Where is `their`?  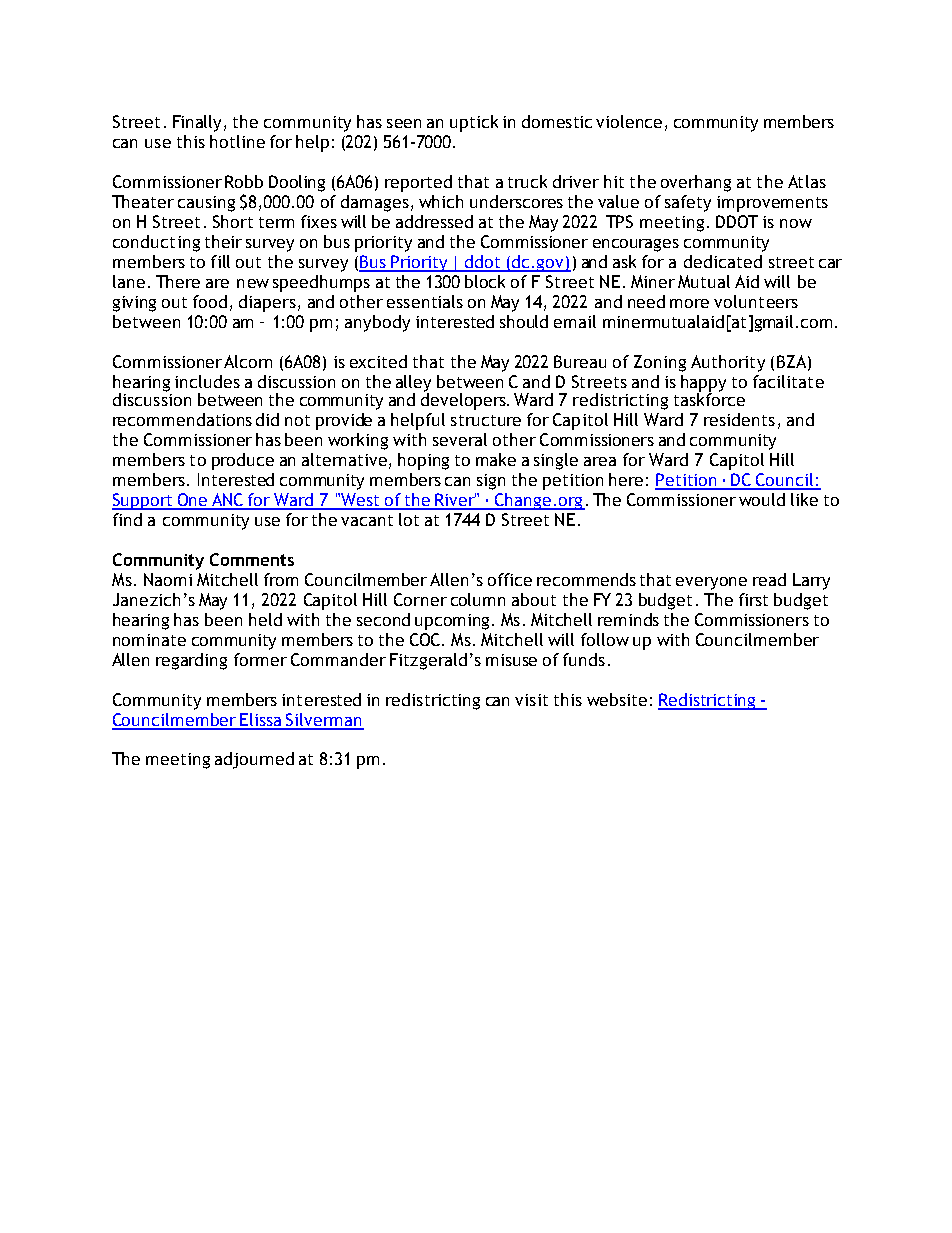
their is located at coordinates (223, 241).
